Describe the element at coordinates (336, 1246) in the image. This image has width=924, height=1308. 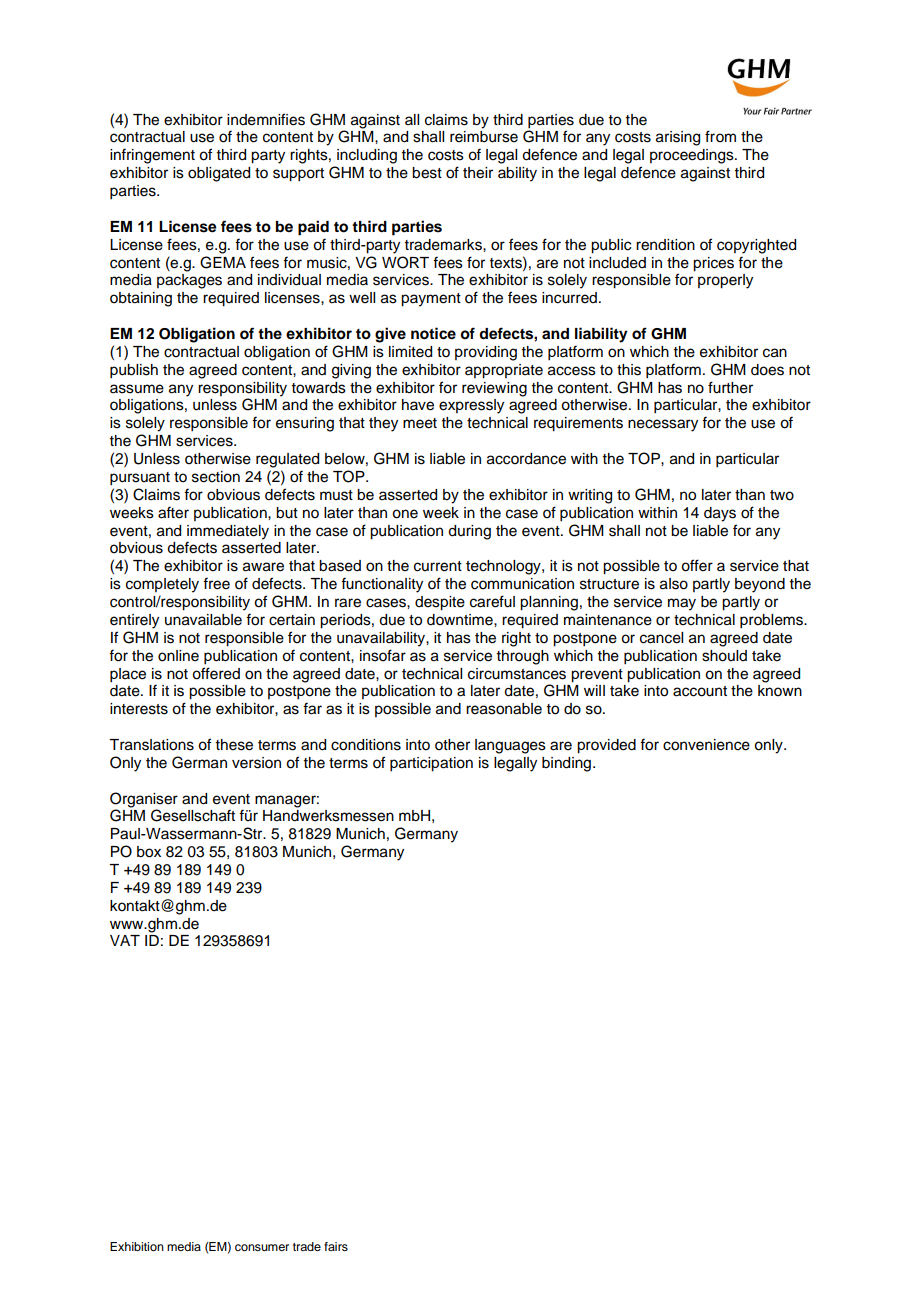
I see `fairs` at that location.
